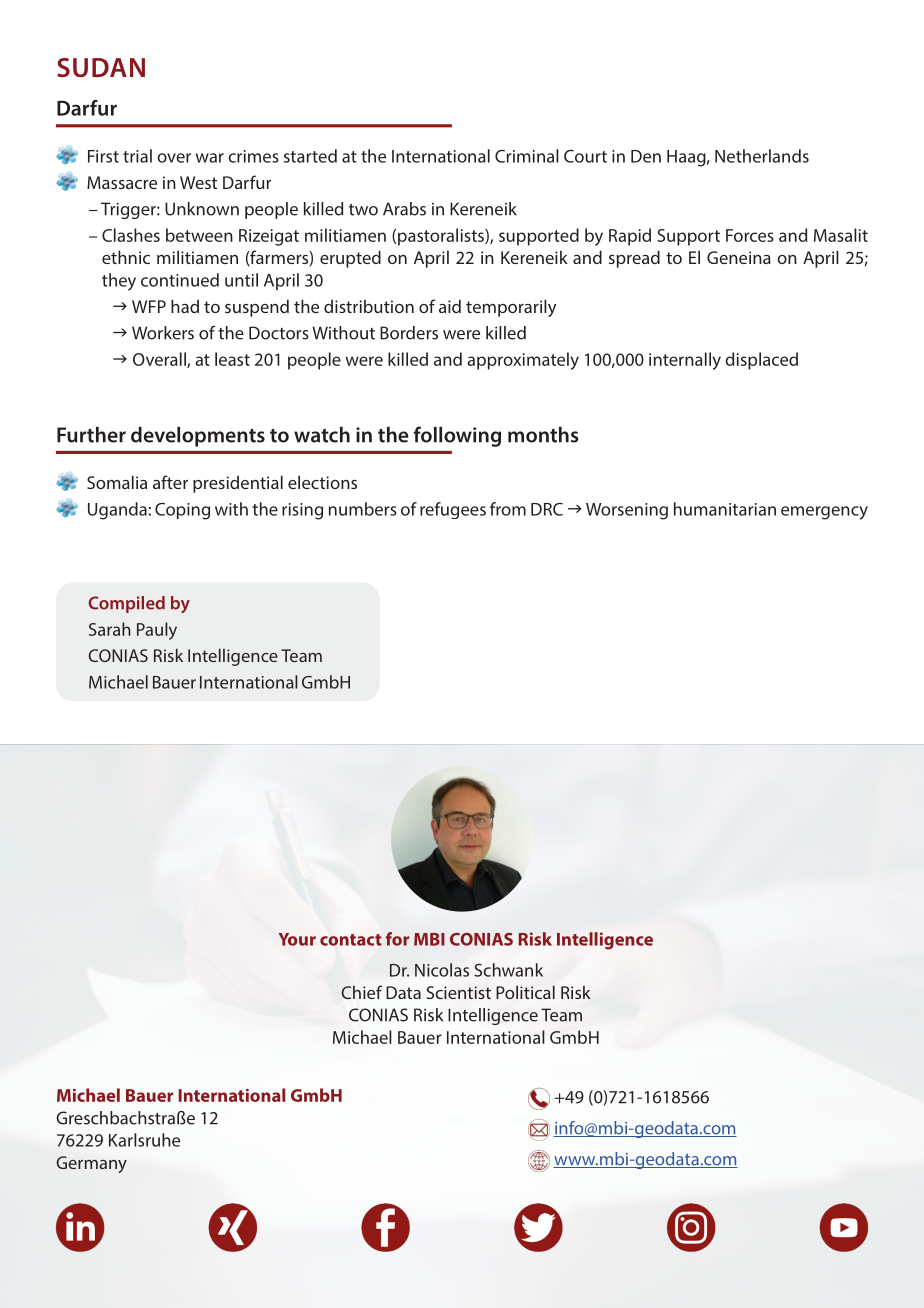 The height and width of the image is (1308, 924). What do you see at coordinates (409, 333) in the image?
I see `Borders` at bounding box center [409, 333].
